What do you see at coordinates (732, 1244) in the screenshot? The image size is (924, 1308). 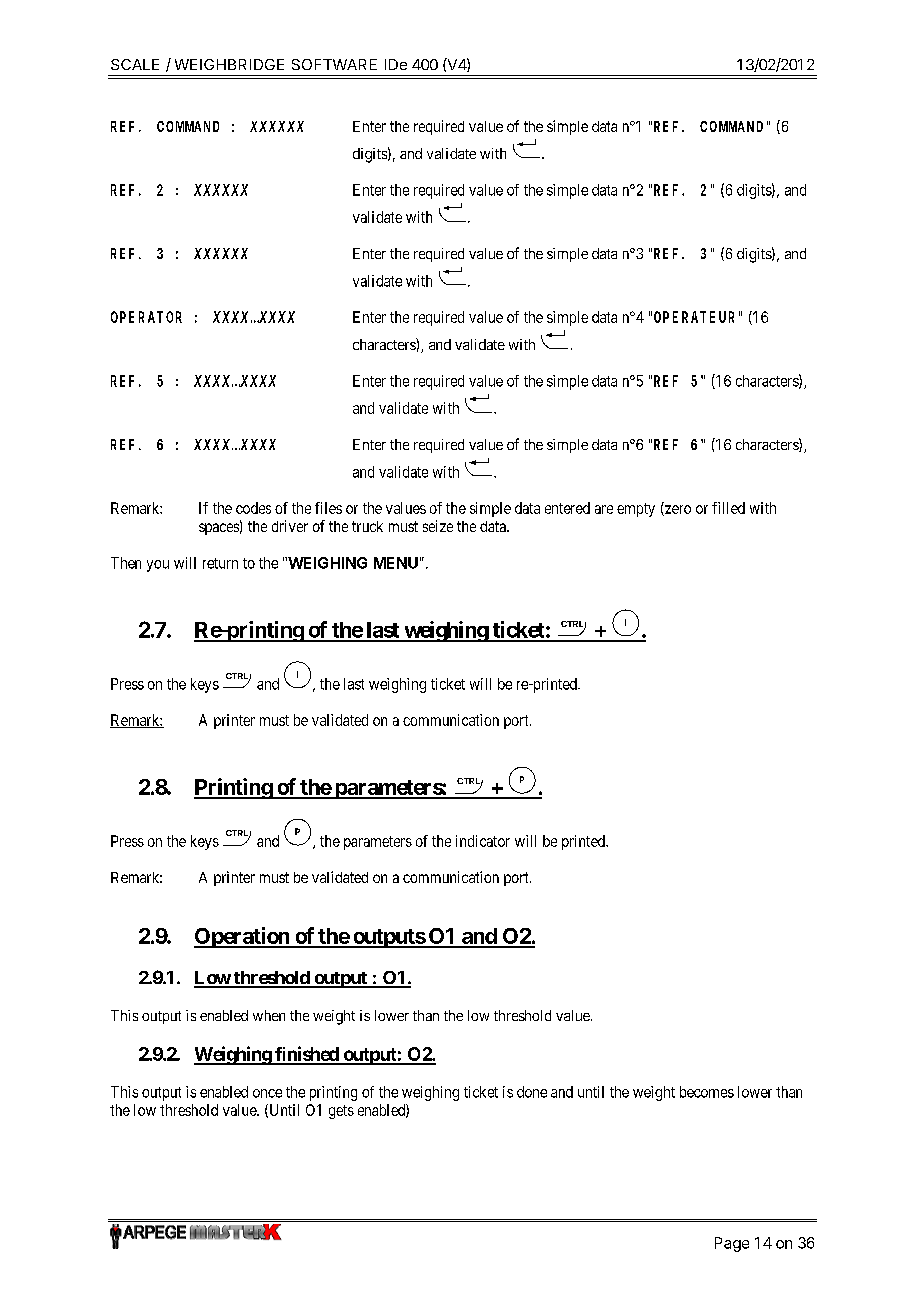 I see `Page` at bounding box center [732, 1244].
